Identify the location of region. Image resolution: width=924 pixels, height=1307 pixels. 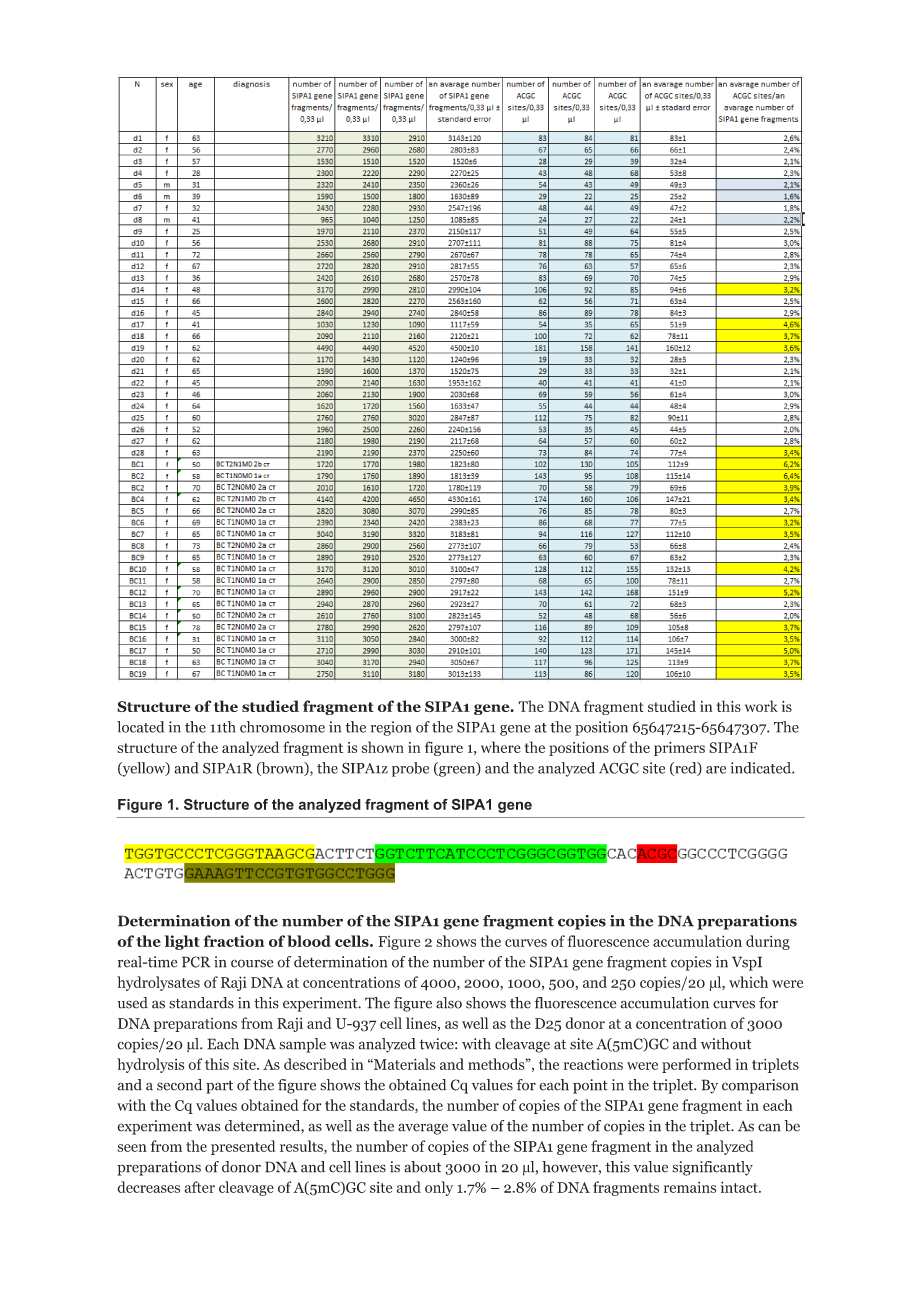
(390, 728).
